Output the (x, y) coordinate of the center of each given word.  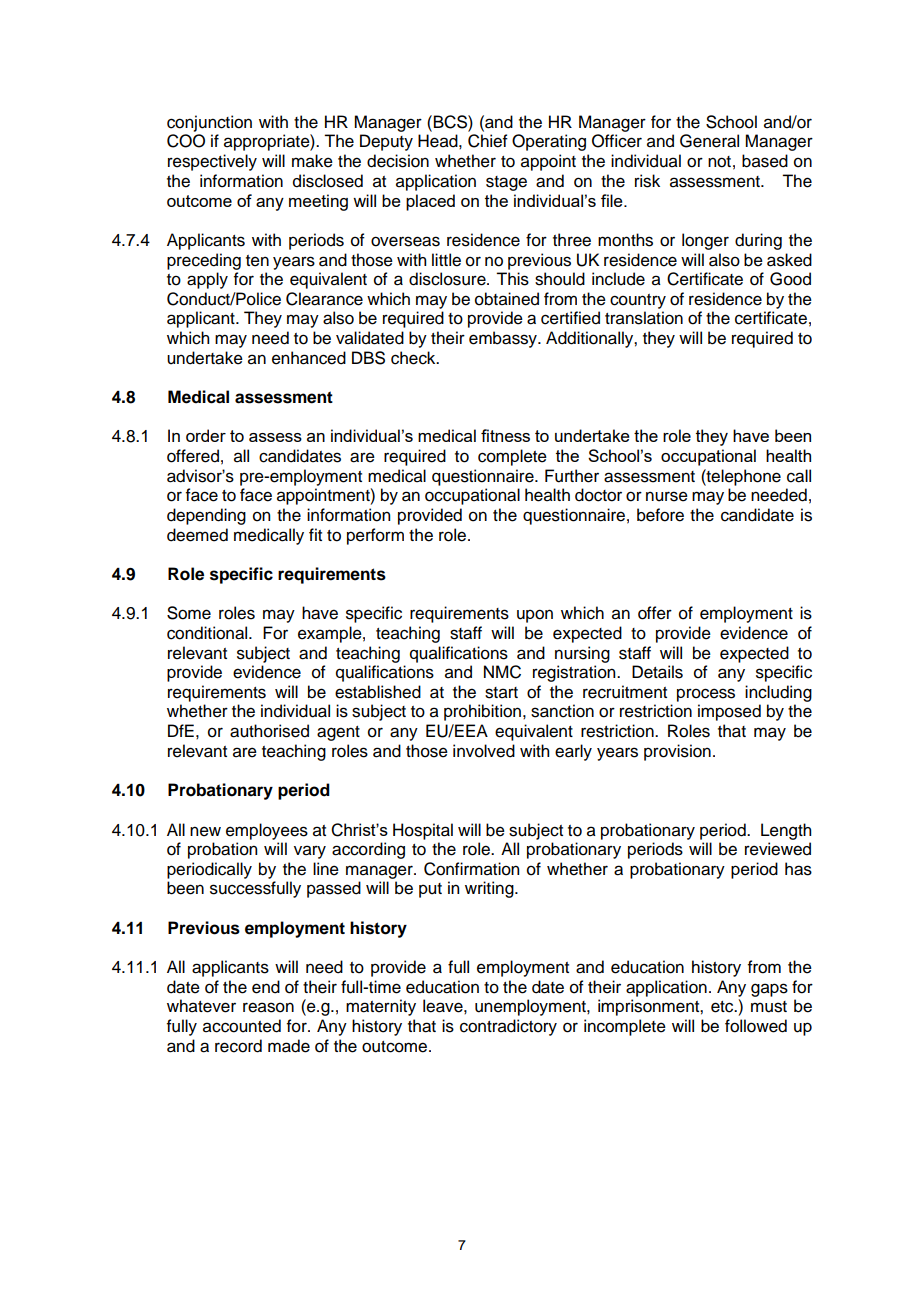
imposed (729, 712)
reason (268, 1007)
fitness (505, 435)
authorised (269, 731)
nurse (667, 496)
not (719, 162)
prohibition (484, 712)
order (206, 435)
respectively (212, 162)
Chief (488, 141)
